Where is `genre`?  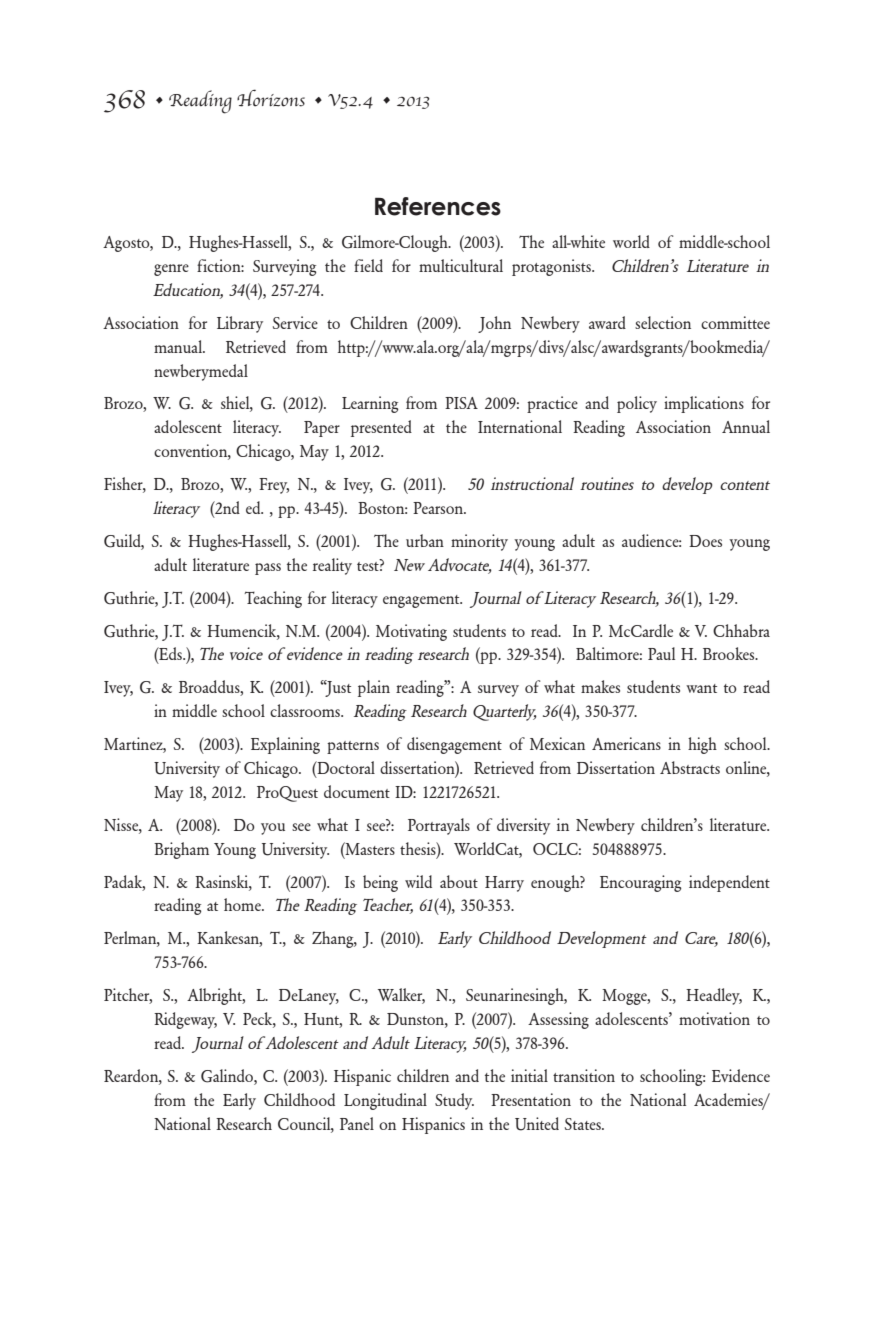
genre is located at coordinates (171, 270).
